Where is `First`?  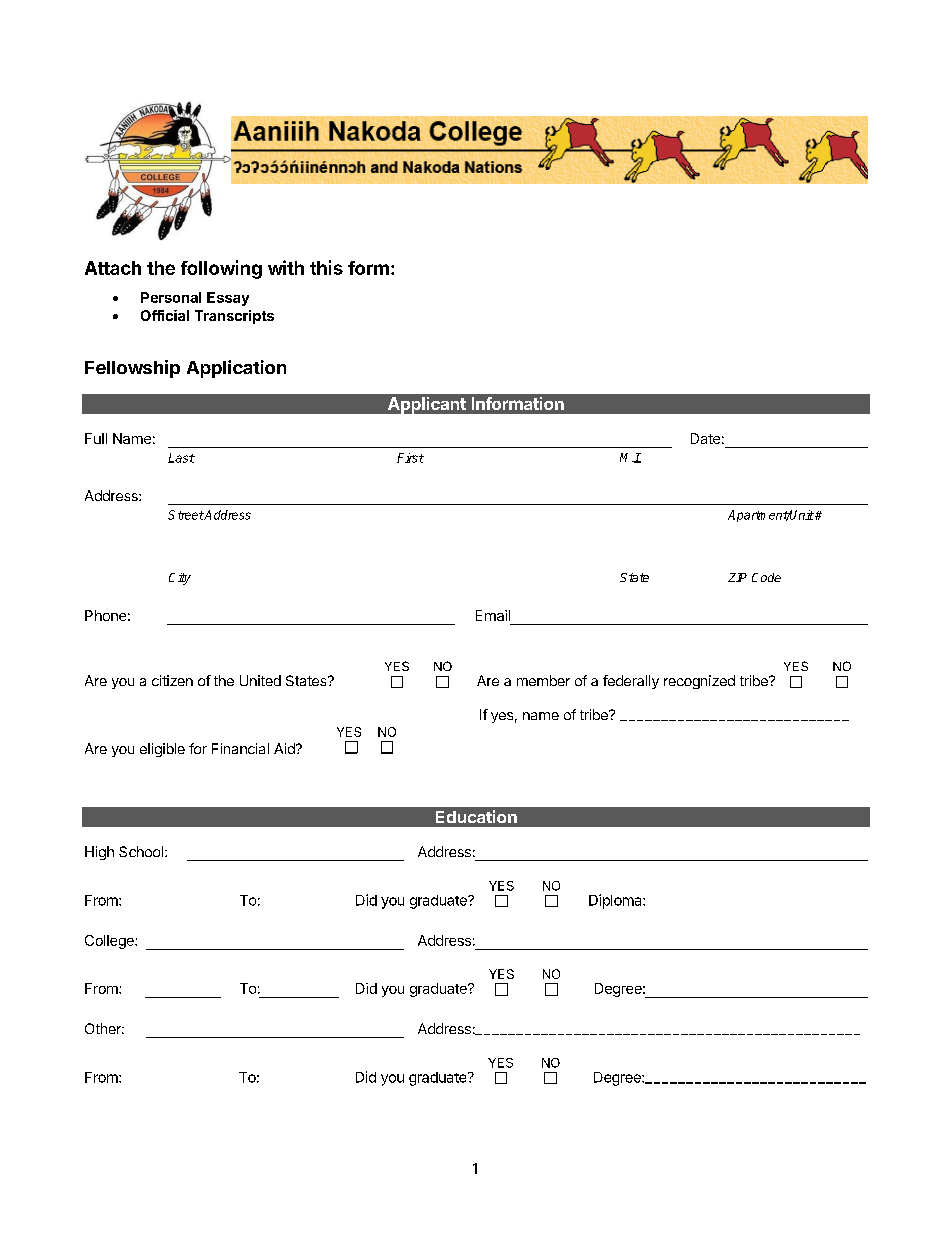 First is located at coordinates (410, 458).
